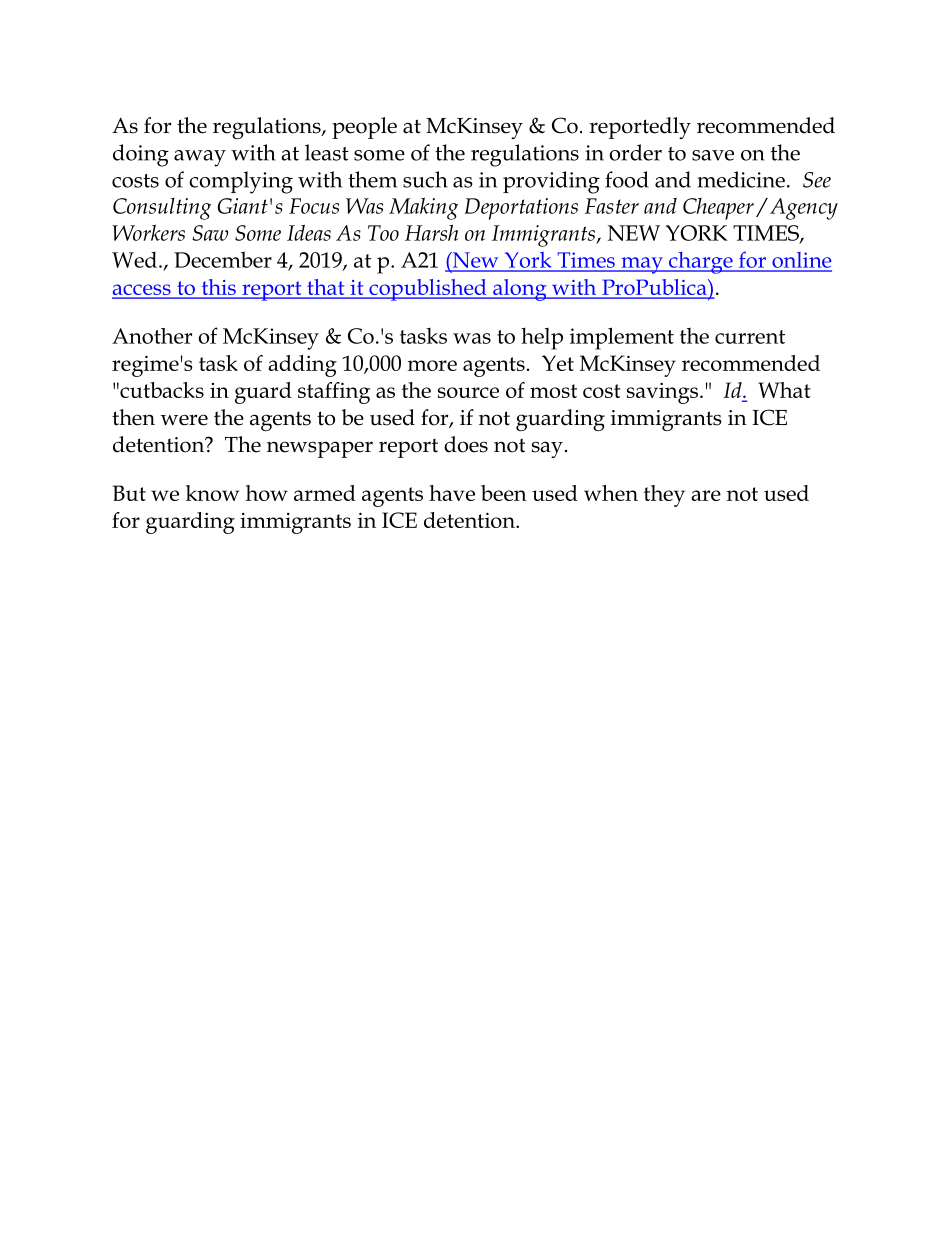  What do you see at coordinates (750, 337) in the screenshot?
I see `current` at bounding box center [750, 337].
